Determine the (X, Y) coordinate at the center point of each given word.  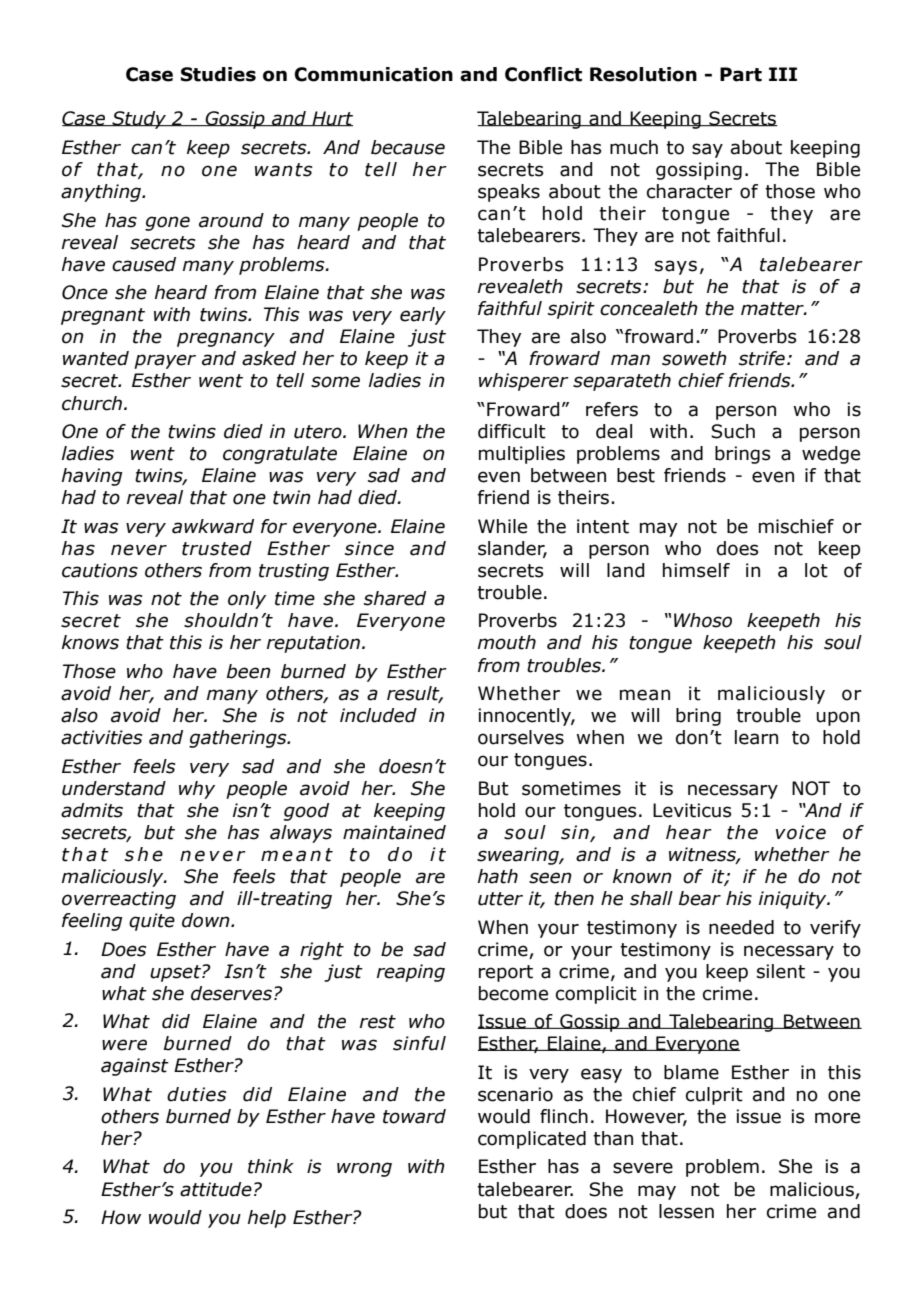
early (423, 316)
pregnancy (226, 339)
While (502, 526)
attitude (216, 1189)
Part (741, 74)
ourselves (521, 737)
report (506, 973)
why (197, 790)
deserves (231, 993)
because (408, 147)
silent (781, 971)
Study (139, 120)
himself (696, 570)
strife (762, 358)
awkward (213, 526)
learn (756, 737)
